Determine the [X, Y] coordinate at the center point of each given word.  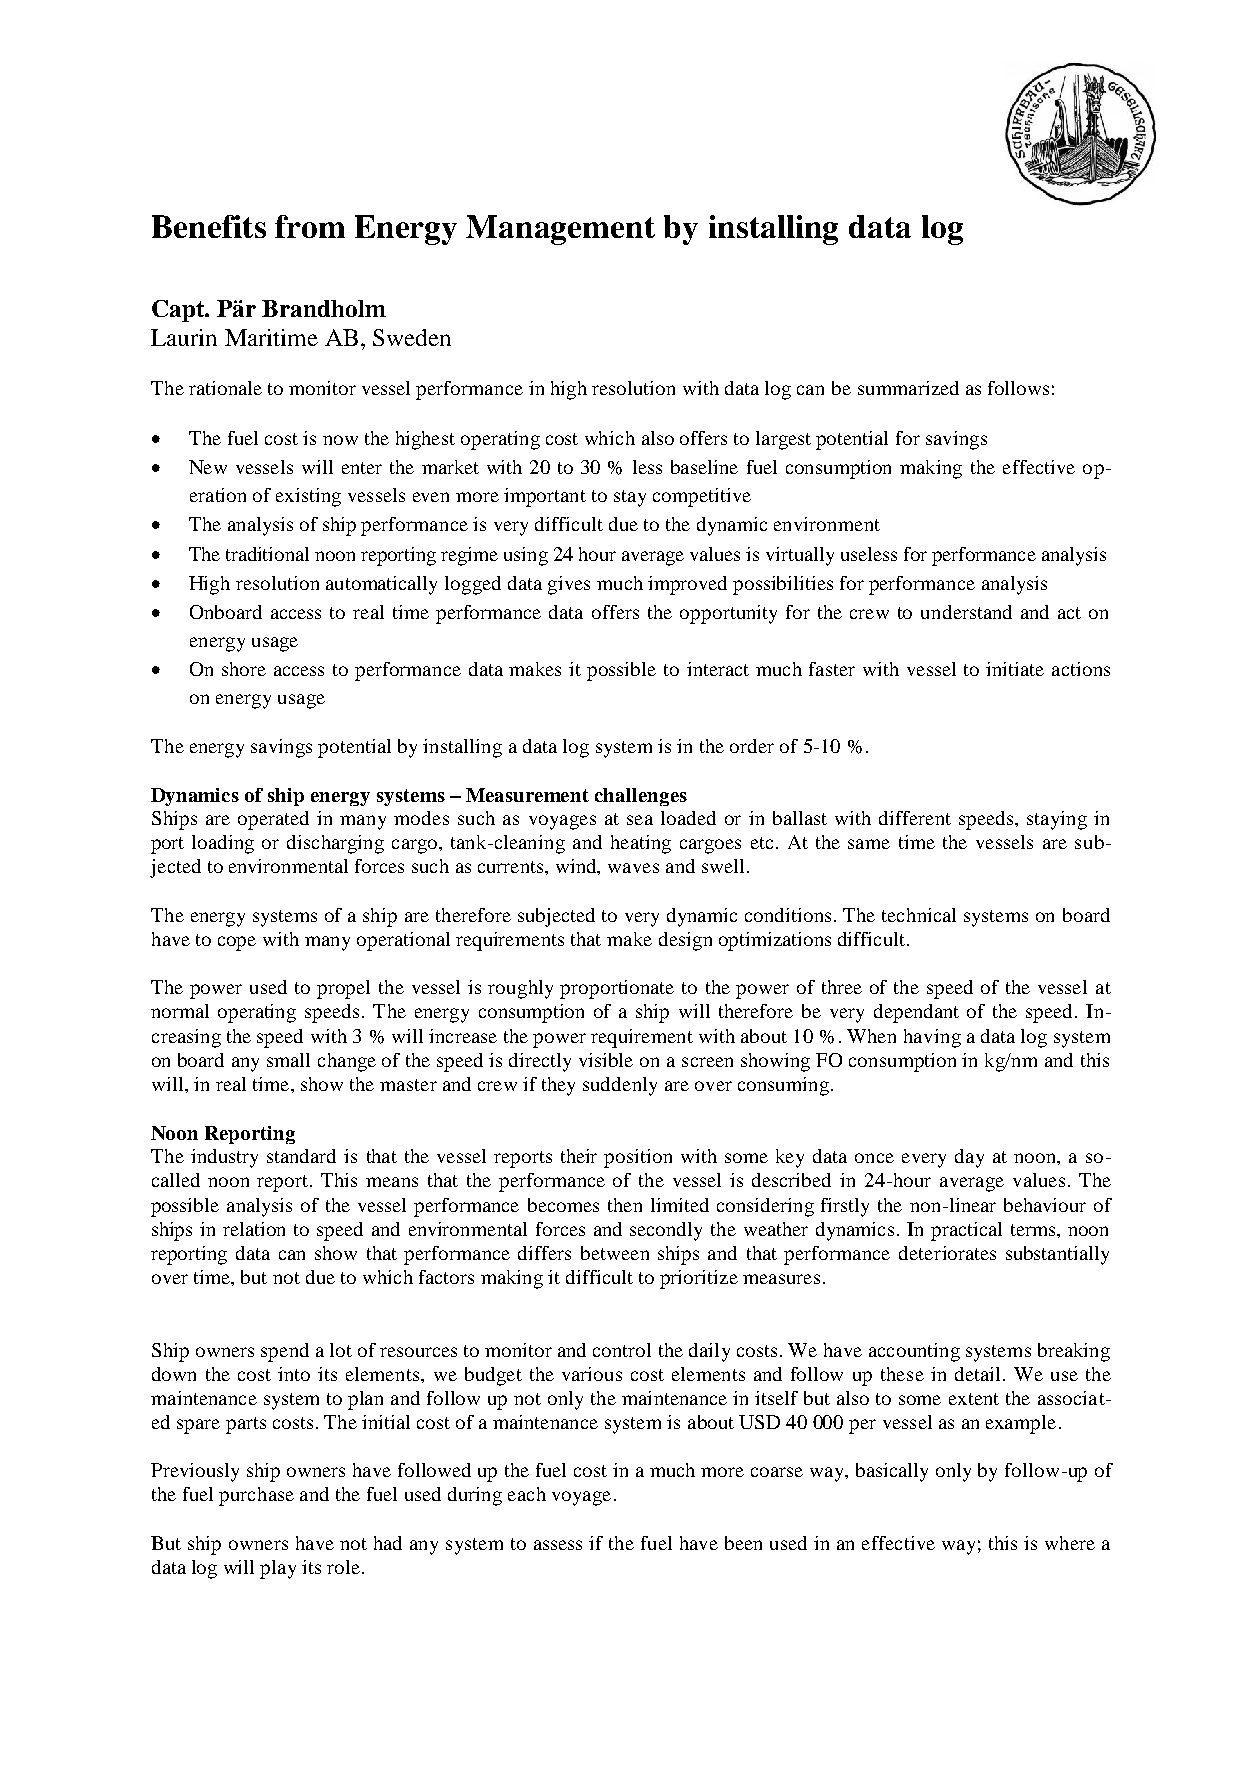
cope [237, 943]
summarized [908, 388]
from [310, 226]
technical [919, 915]
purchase [256, 1496]
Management [560, 230]
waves [633, 868]
